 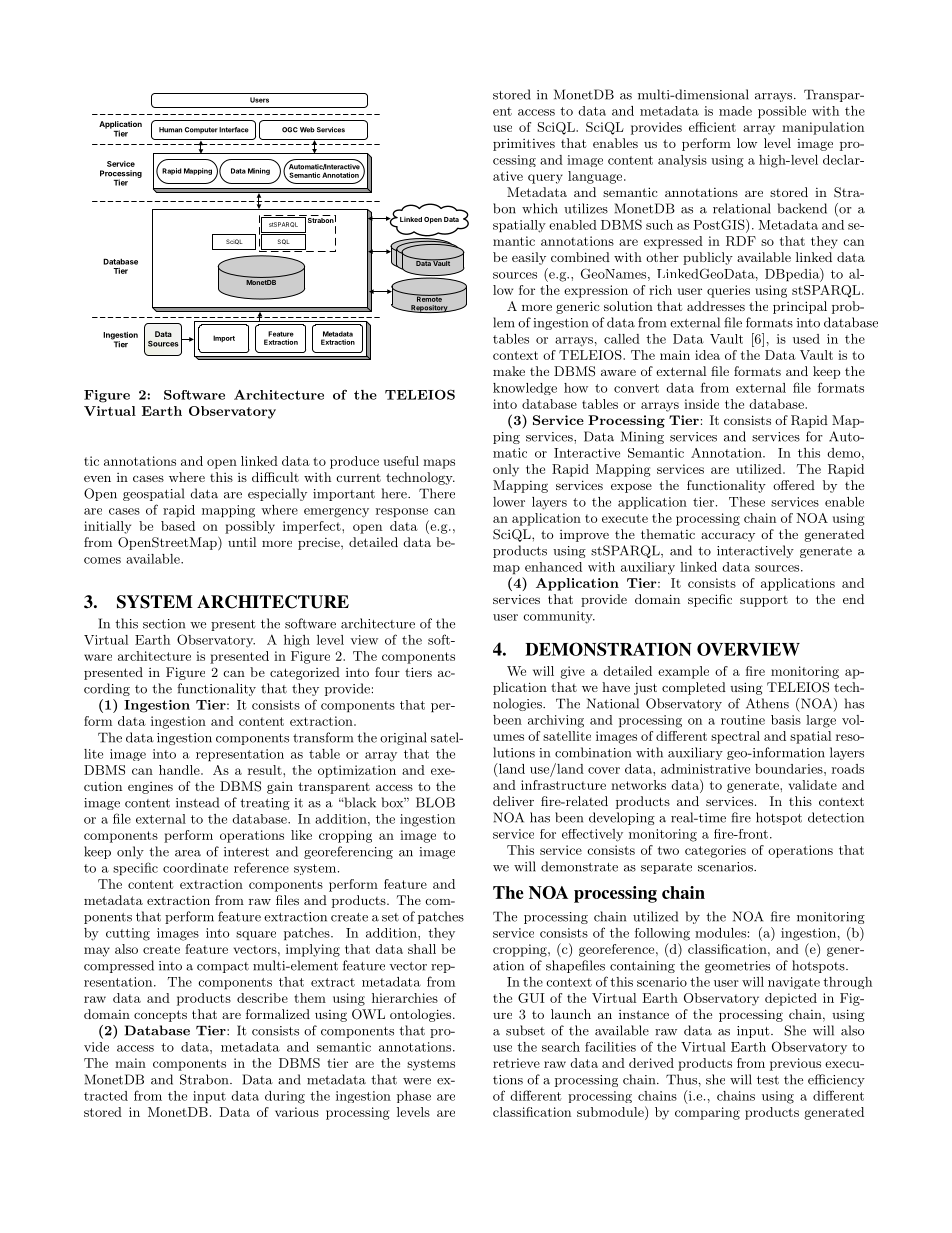 I want to click on during, so click(x=285, y=1097).
